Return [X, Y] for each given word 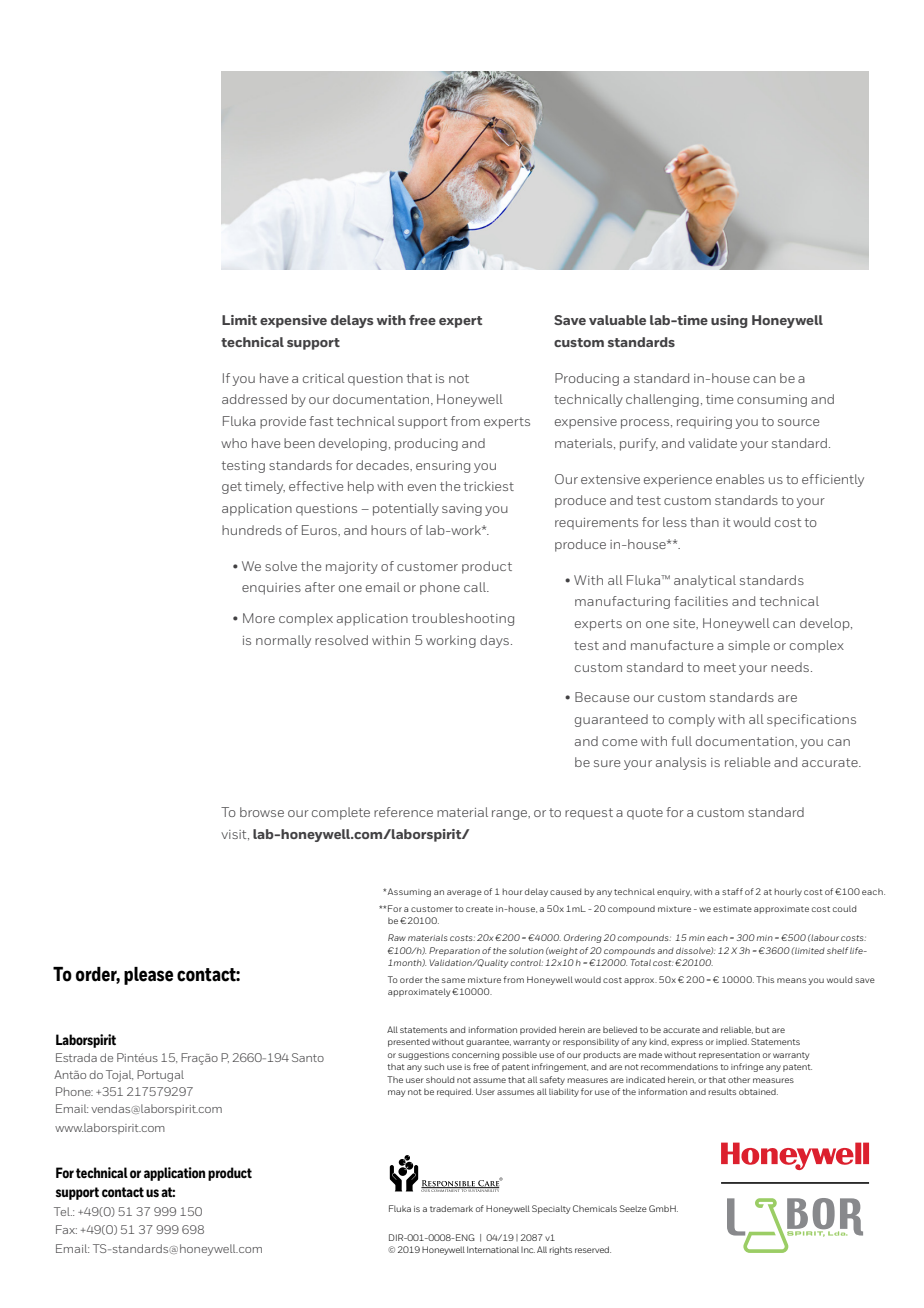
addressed [254, 399]
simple [749, 646]
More [259, 618]
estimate [732, 909]
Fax [66, 1229]
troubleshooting [463, 619]
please [148, 976]
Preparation [454, 951]
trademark [451, 1208]
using [729, 321]
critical [324, 378]
